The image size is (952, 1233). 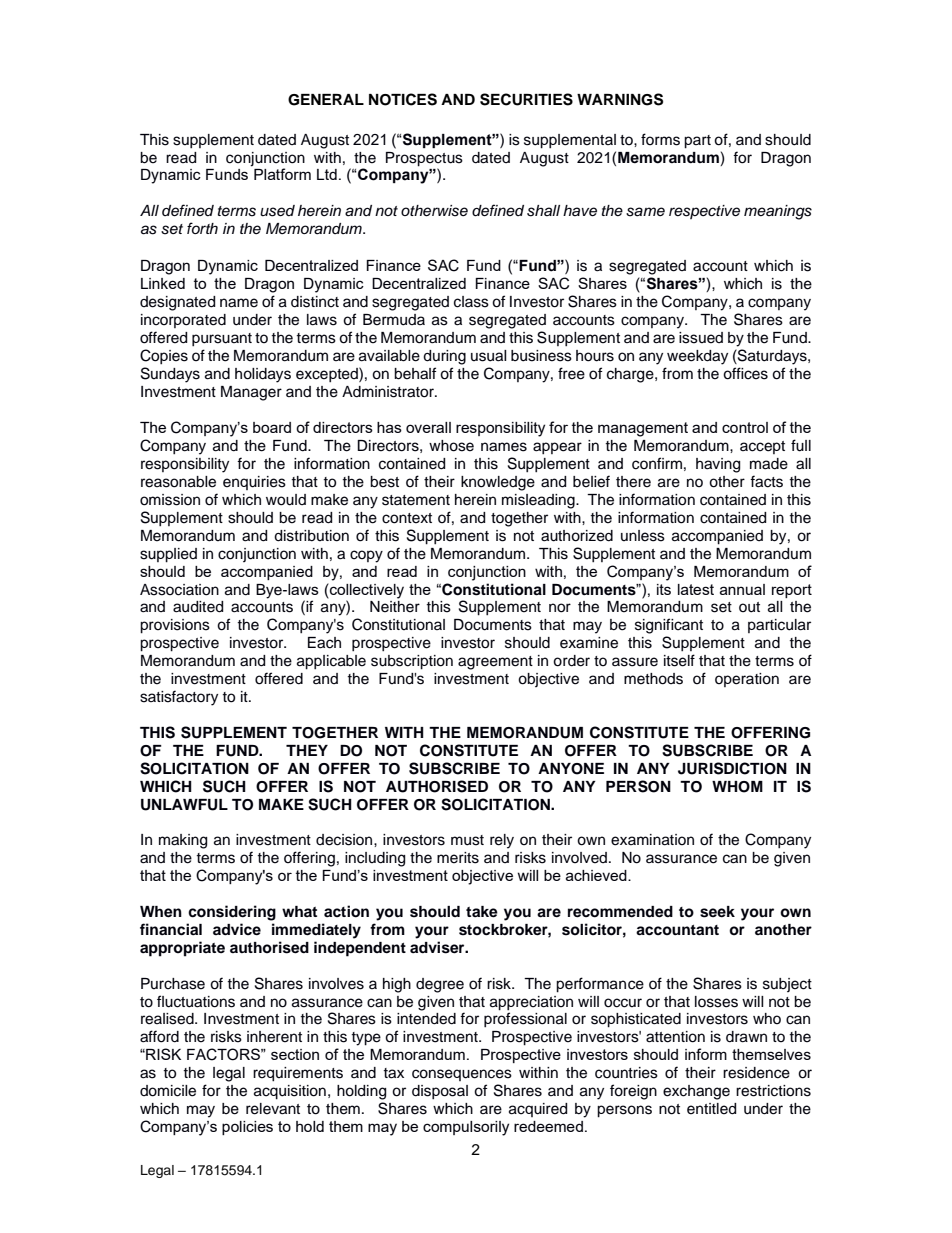 What do you see at coordinates (462, 1075) in the screenshot?
I see `consequences` at bounding box center [462, 1075].
